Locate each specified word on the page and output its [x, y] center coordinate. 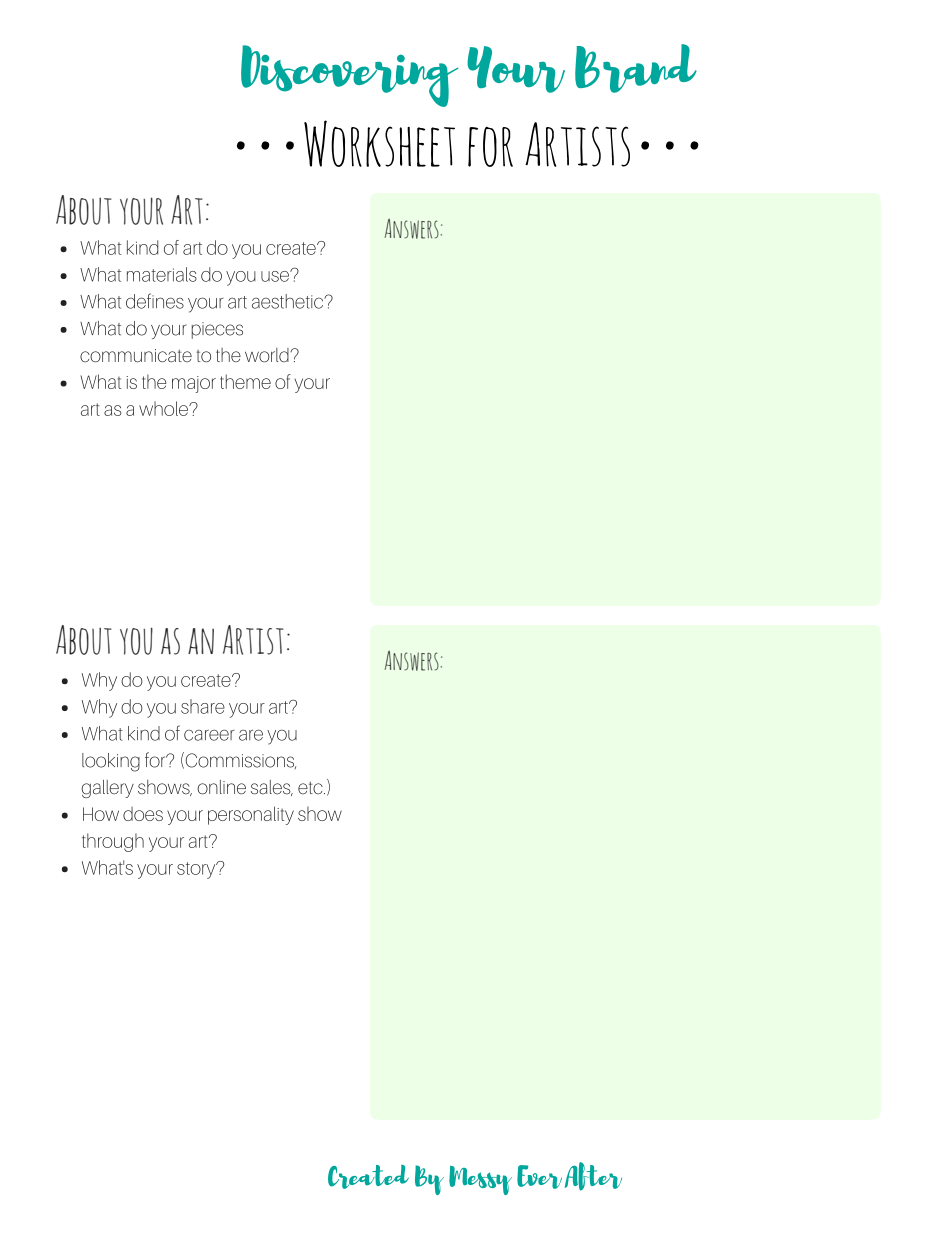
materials [162, 274]
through [113, 842]
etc [311, 788]
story [197, 870]
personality [251, 815]
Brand [636, 68]
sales [272, 788]
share [203, 706]
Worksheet [379, 143]
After [593, 1176]
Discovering [349, 76]
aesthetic [289, 301]
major [194, 384]
